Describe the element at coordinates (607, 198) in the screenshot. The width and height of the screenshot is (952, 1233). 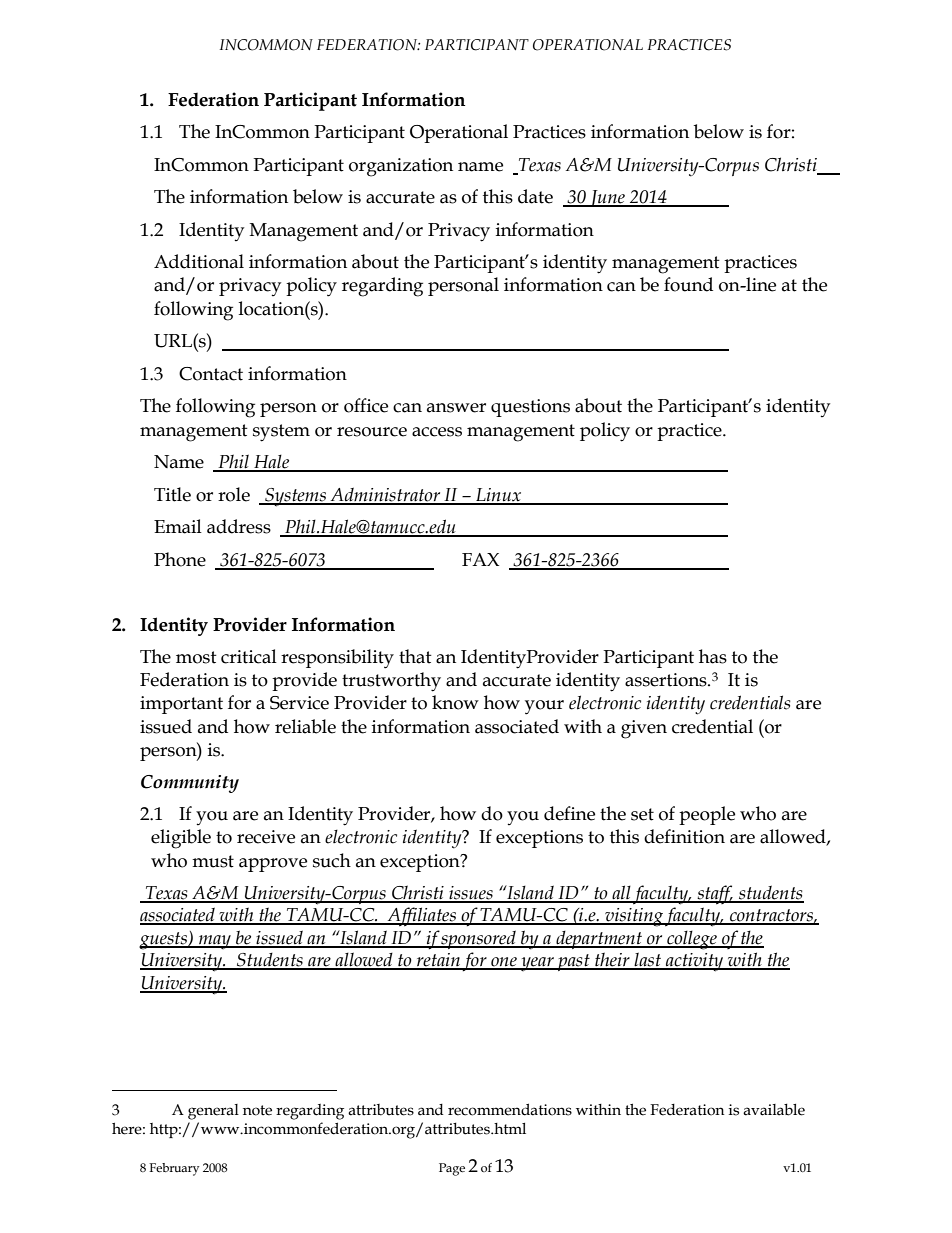
I see `June` at that location.
